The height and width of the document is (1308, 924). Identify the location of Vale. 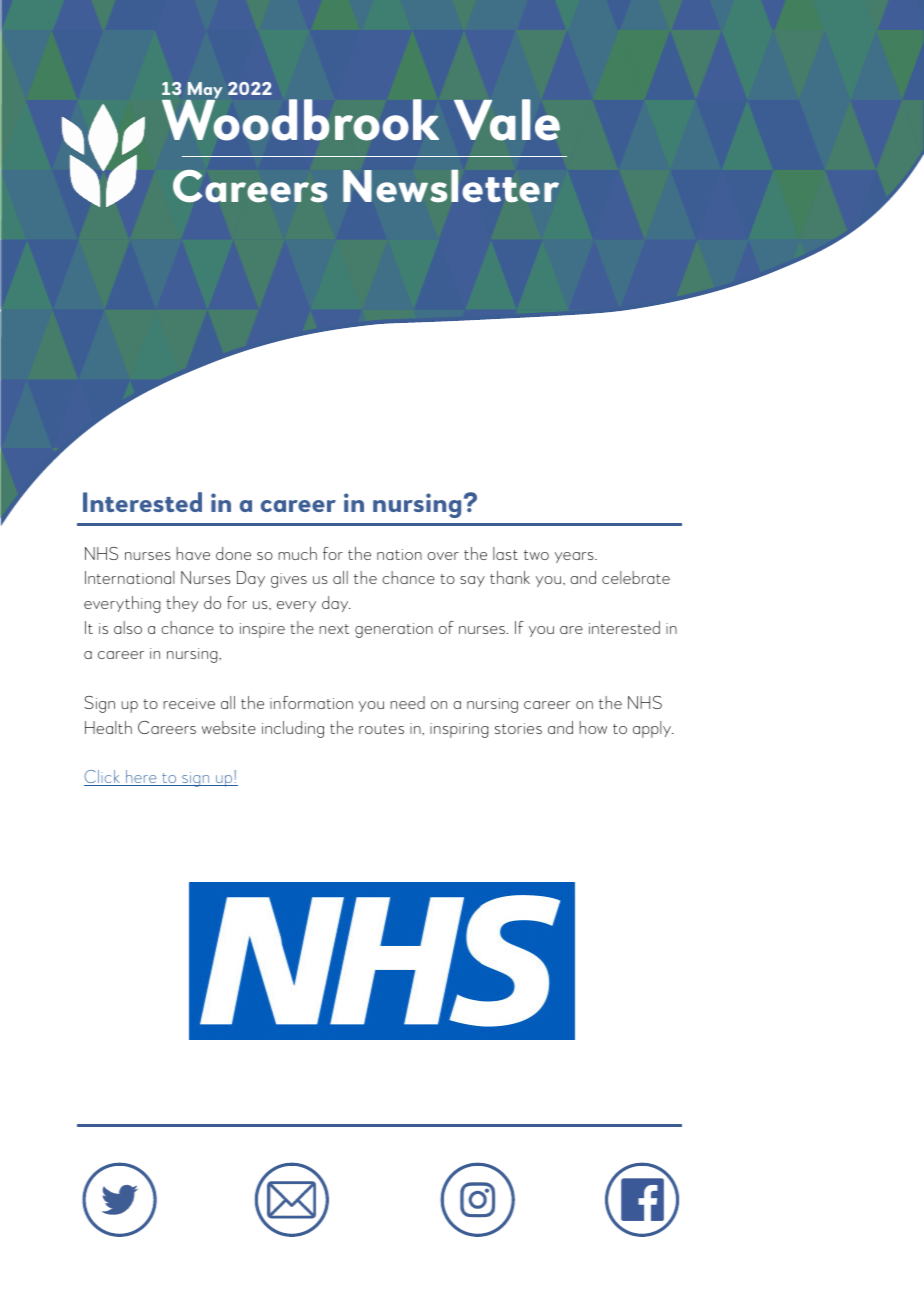
(507, 120).
